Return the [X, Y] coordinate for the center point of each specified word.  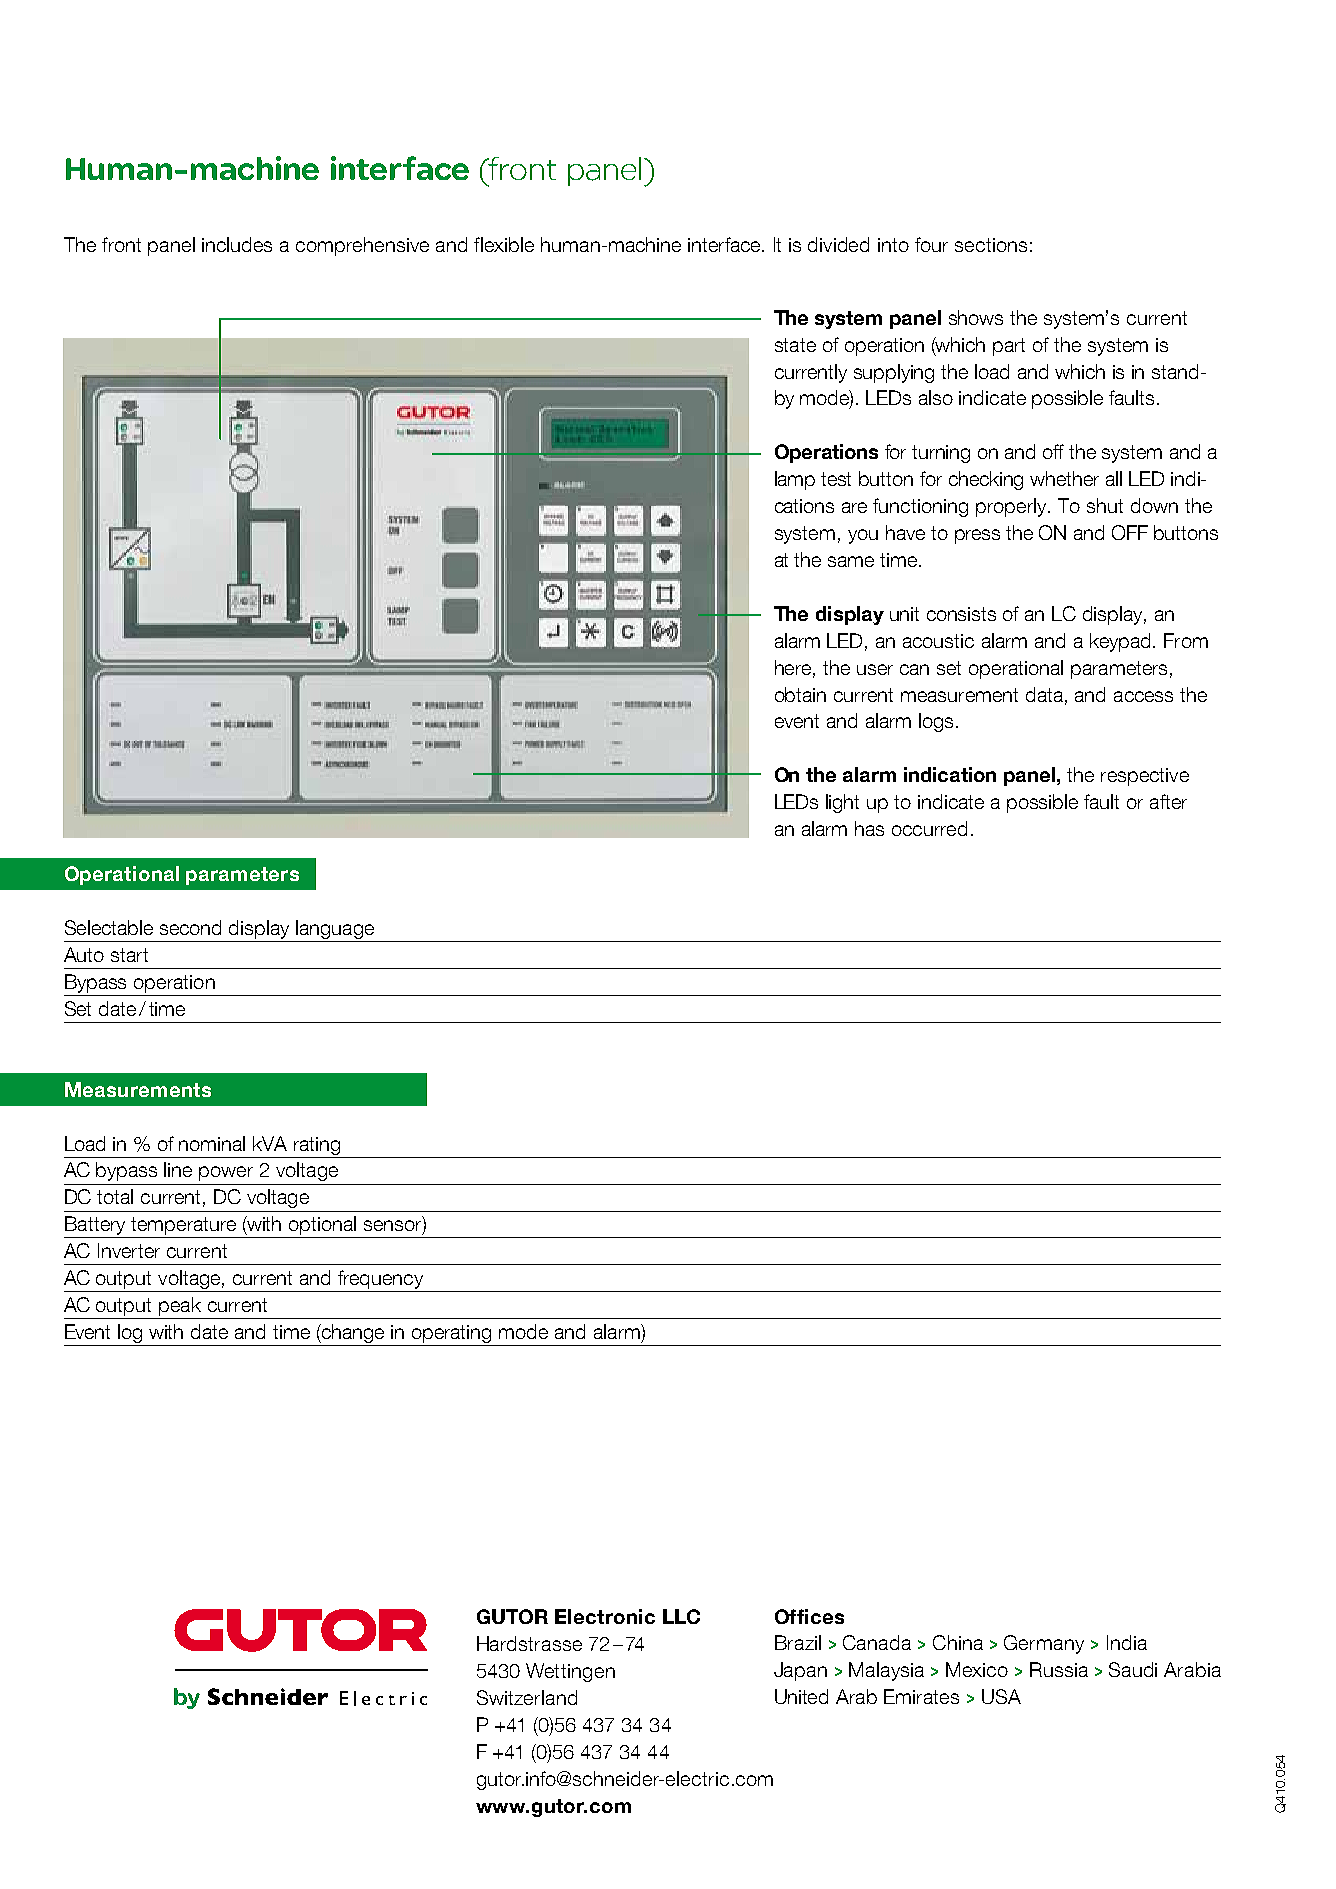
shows [976, 317]
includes [237, 244]
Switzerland [527, 1697]
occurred [929, 828]
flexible [504, 244]
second [190, 927]
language [335, 931]
